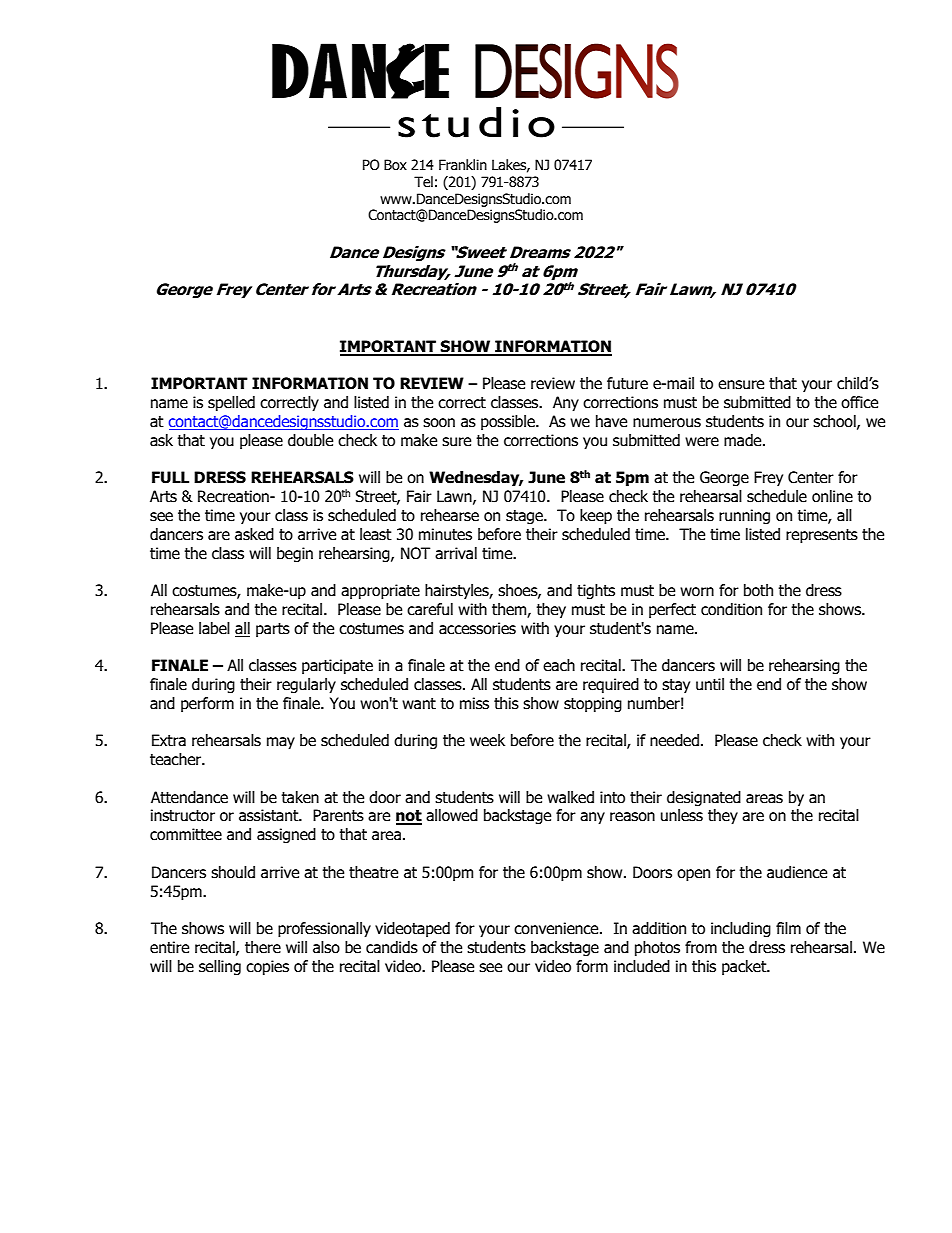 This image has width=952, height=1233. Describe the element at coordinates (263, 947) in the image. I see `there` at that location.
